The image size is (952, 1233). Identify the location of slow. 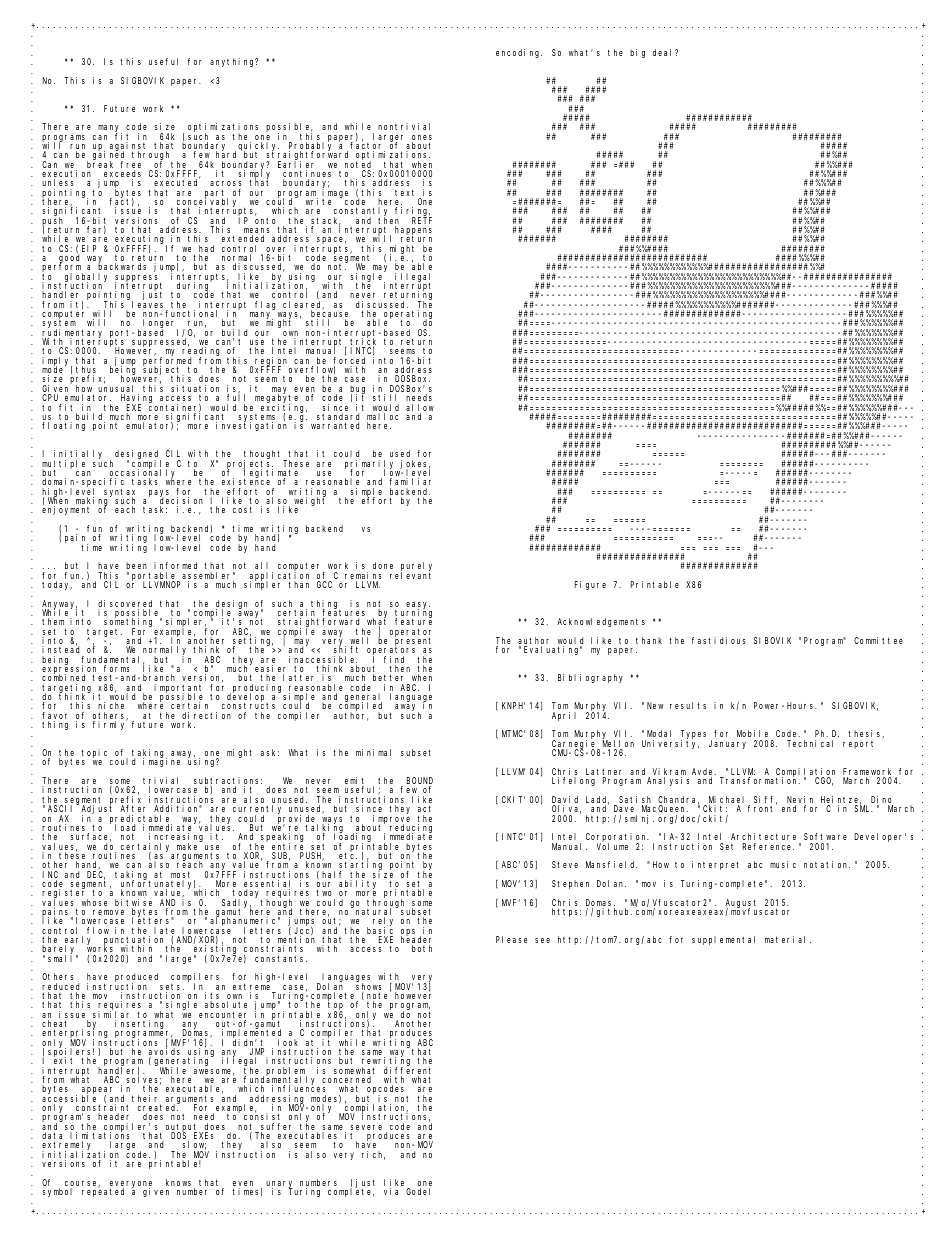
(194, 1146).
